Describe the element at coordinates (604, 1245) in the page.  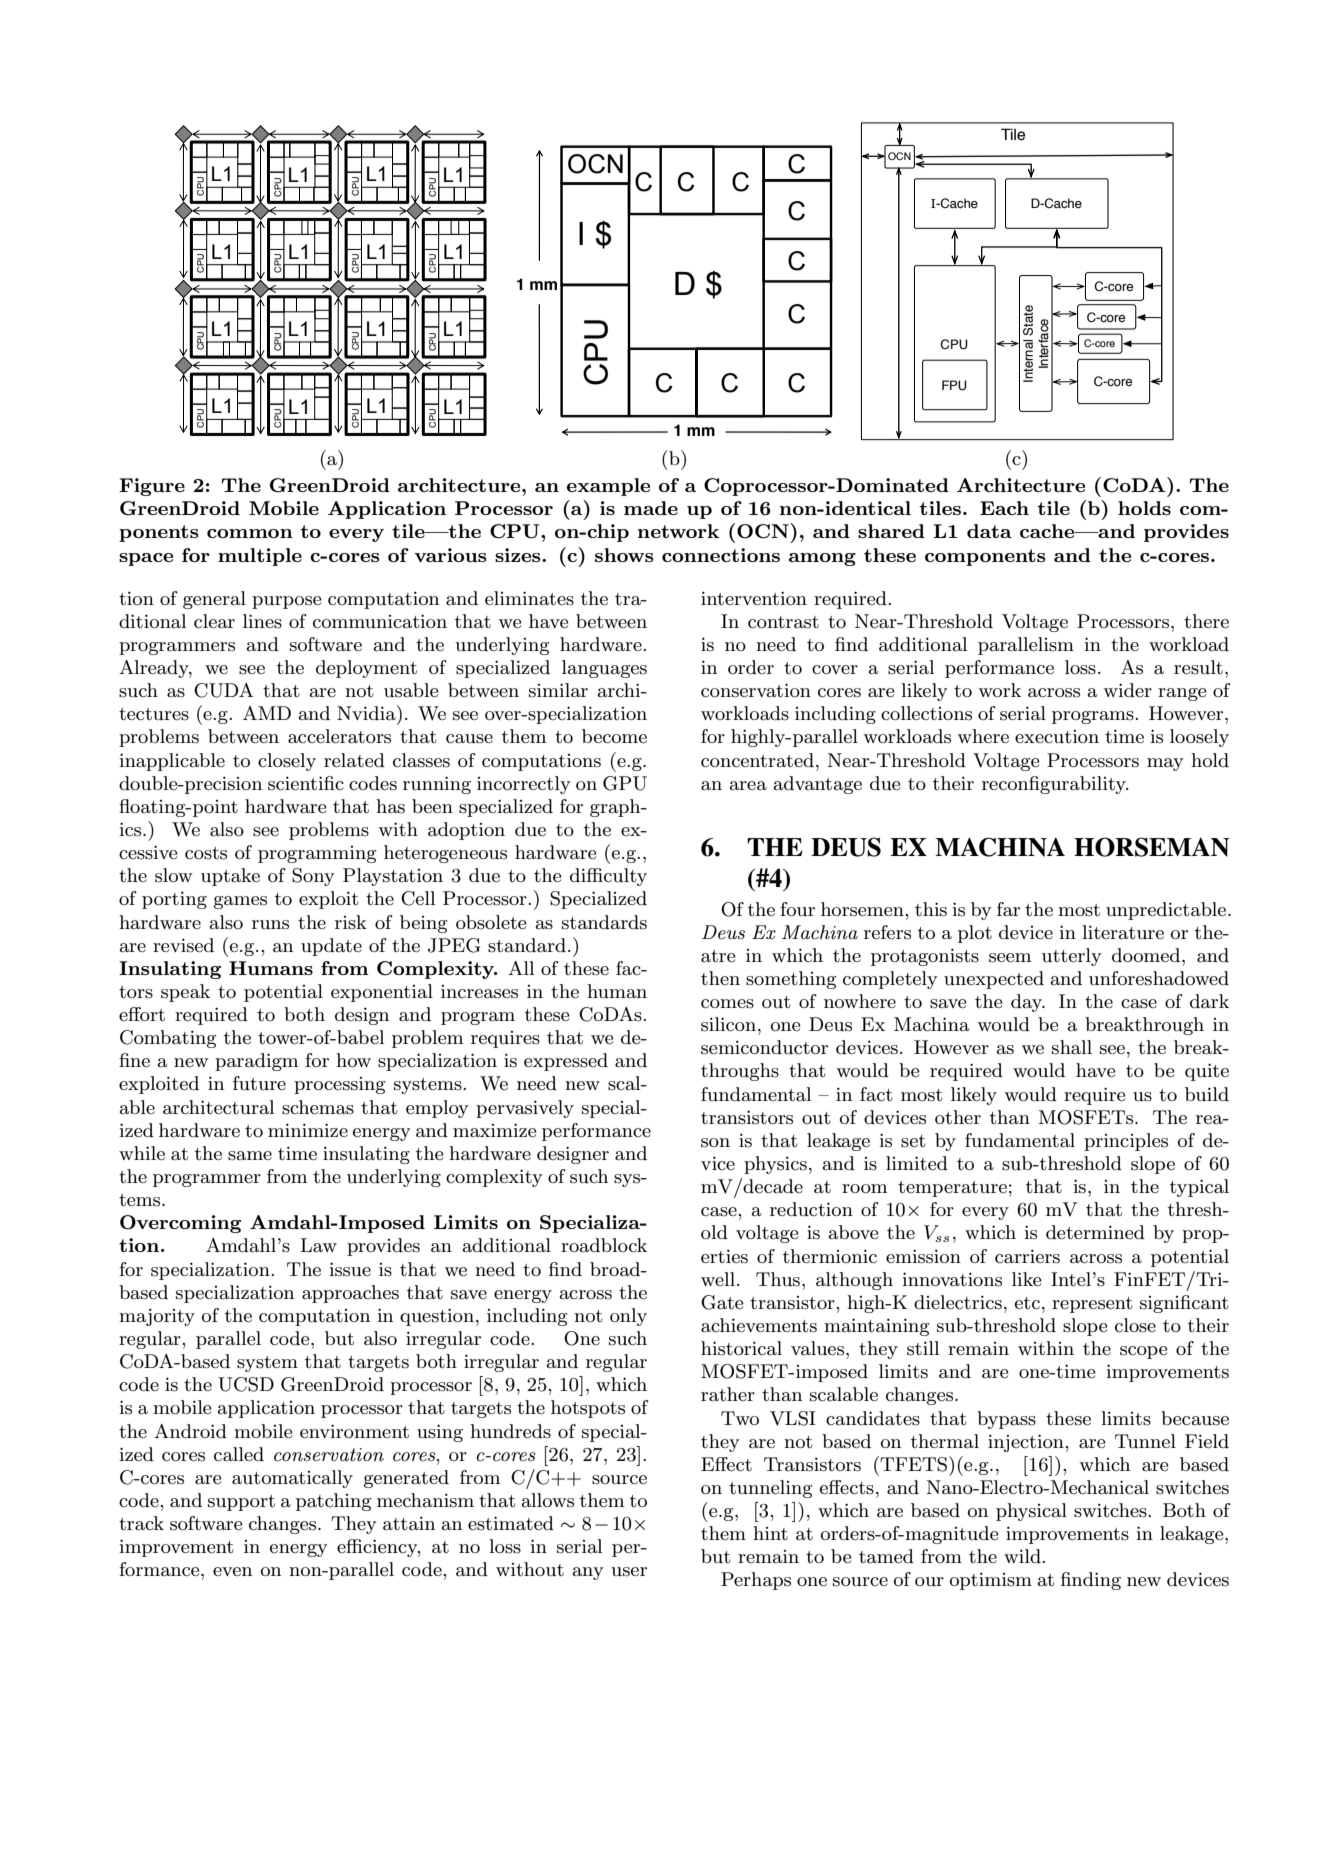
I see `roadblock` at that location.
